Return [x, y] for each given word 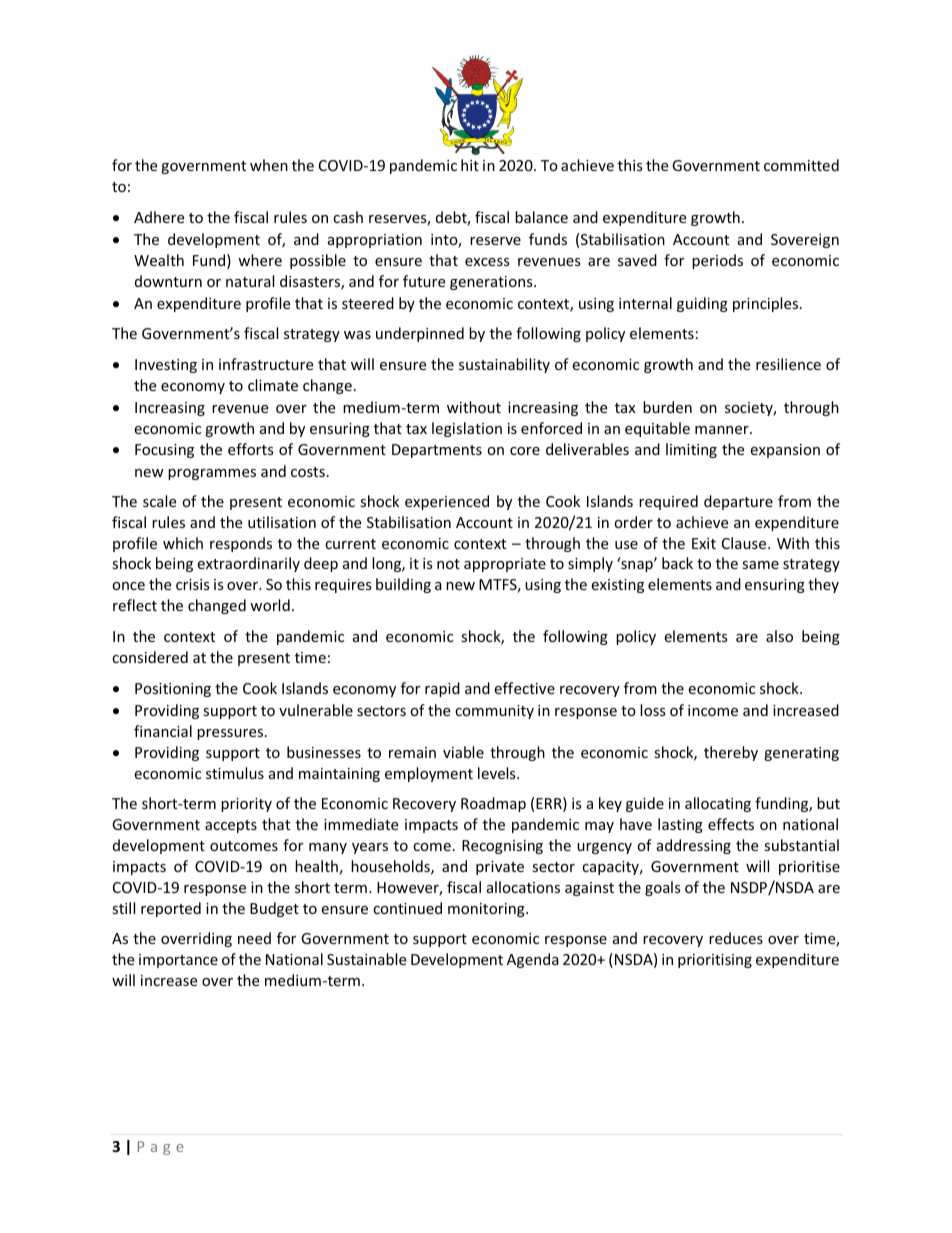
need [254, 938]
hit [470, 165]
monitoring [487, 910]
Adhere [159, 217]
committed [801, 165]
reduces [736, 938]
